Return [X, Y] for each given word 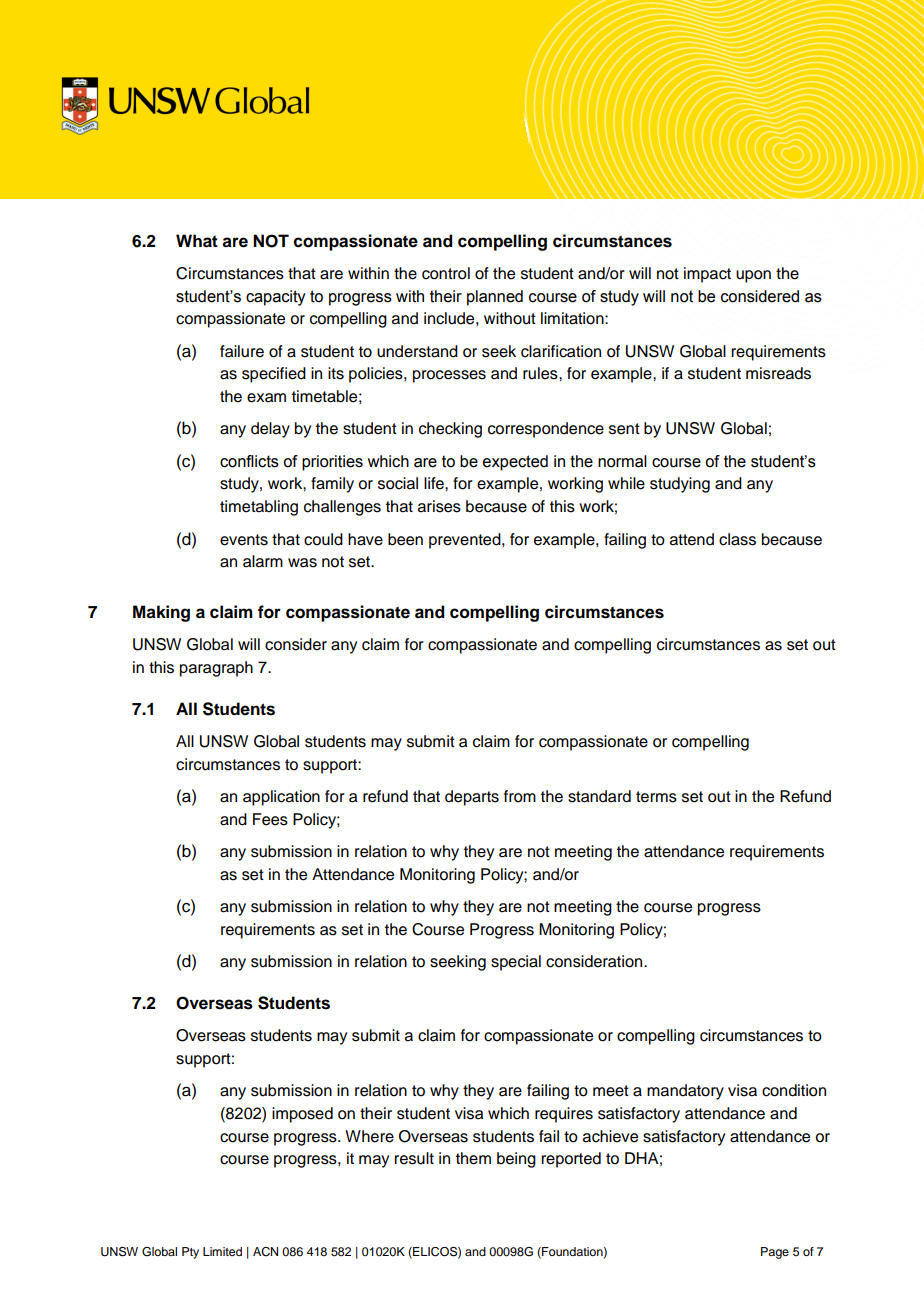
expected [515, 463]
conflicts [249, 461]
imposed [302, 1115]
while [626, 483]
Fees [270, 819]
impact [707, 275]
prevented [466, 541]
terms [656, 797]
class [737, 539]
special [516, 963]
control [446, 273]
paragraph [216, 669]
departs [472, 798]
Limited [222, 1251]
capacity [276, 298]
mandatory [685, 1092]
